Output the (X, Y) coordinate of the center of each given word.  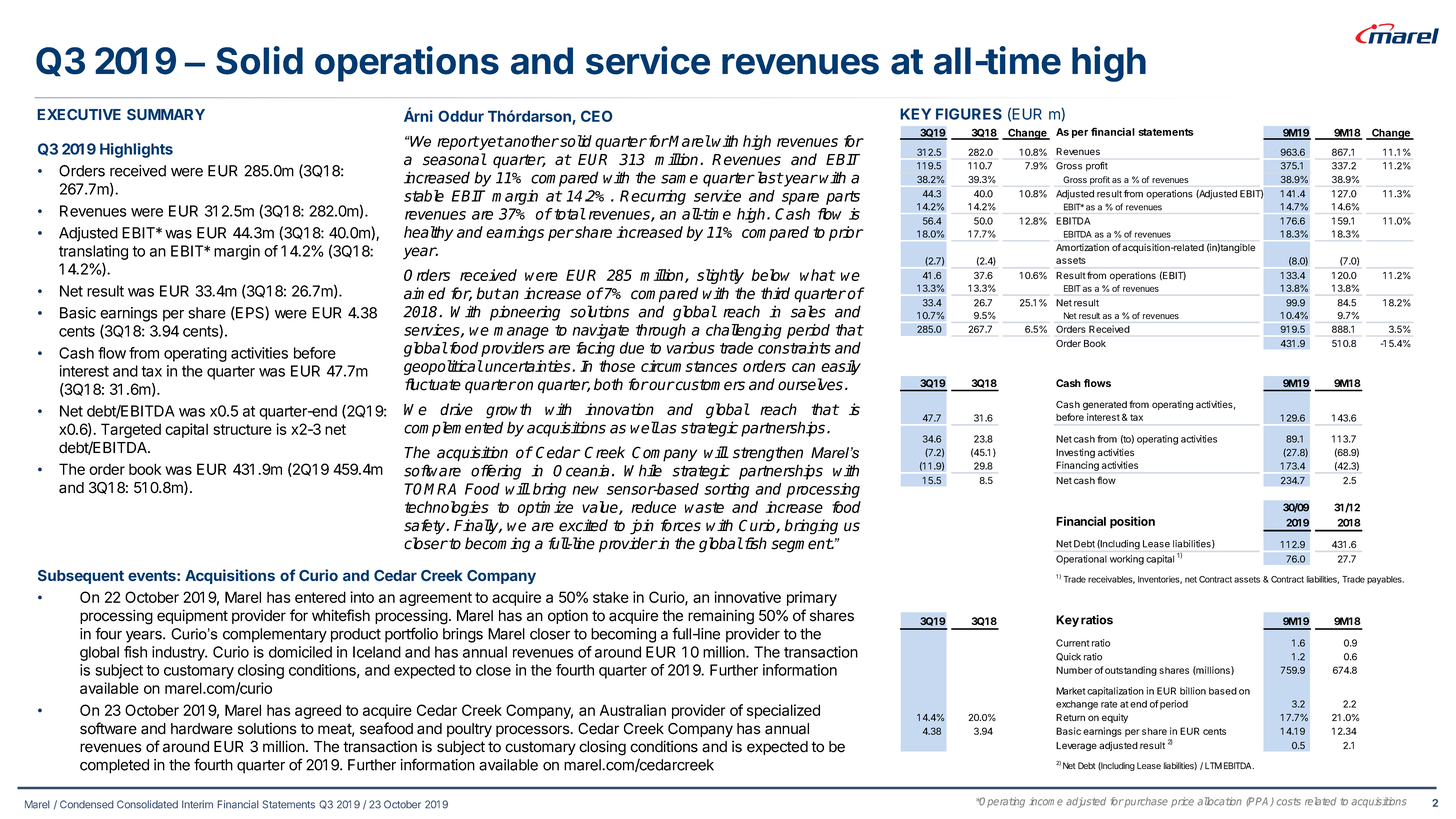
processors (533, 731)
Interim (197, 804)
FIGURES (969, 114)
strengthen (768, 454)
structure (242, 429)
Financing (1077, 466)
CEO (597, 116)
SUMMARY (166, 115)
